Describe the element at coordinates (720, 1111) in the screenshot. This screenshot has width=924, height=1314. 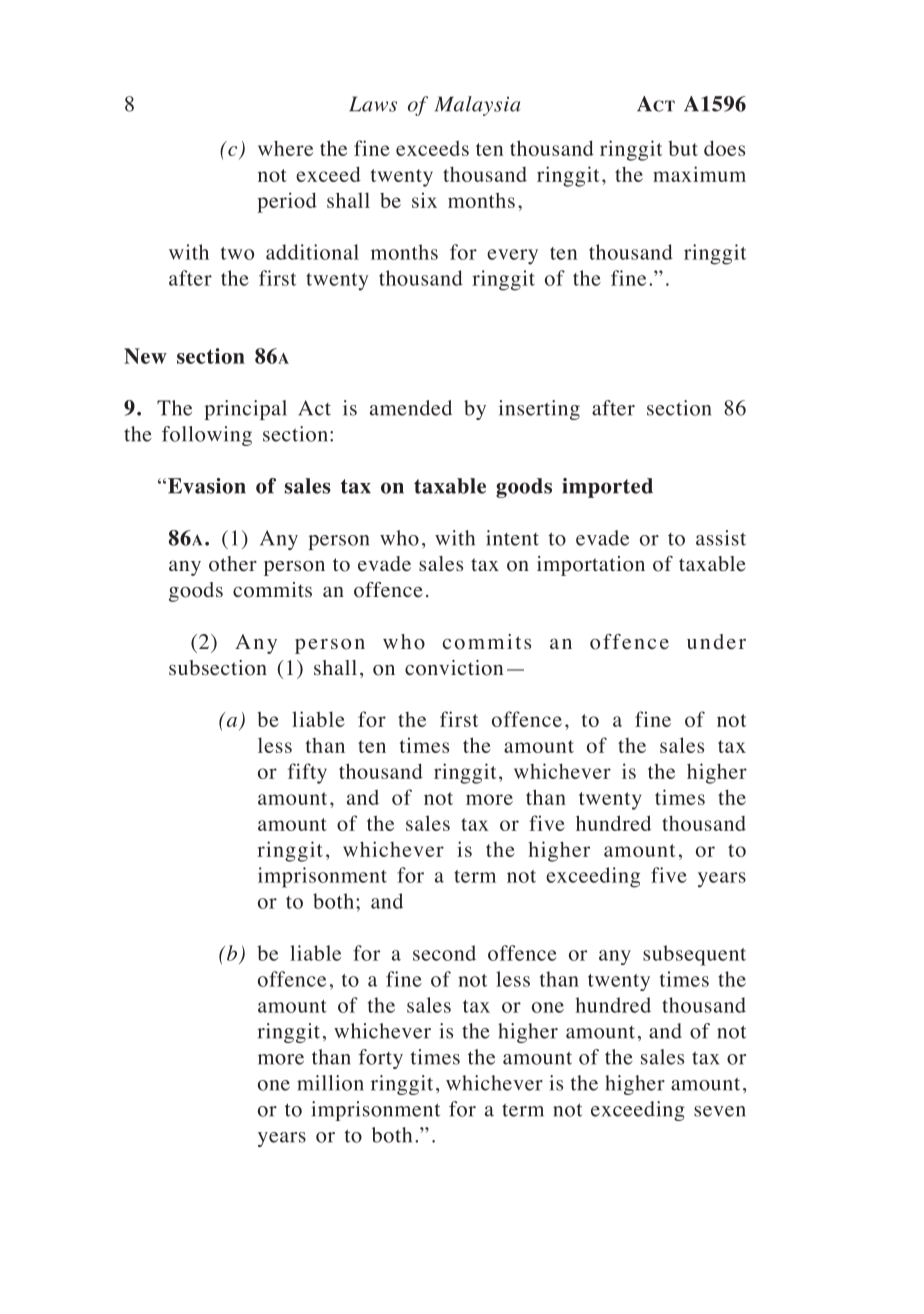
I see `seven` at that location.
